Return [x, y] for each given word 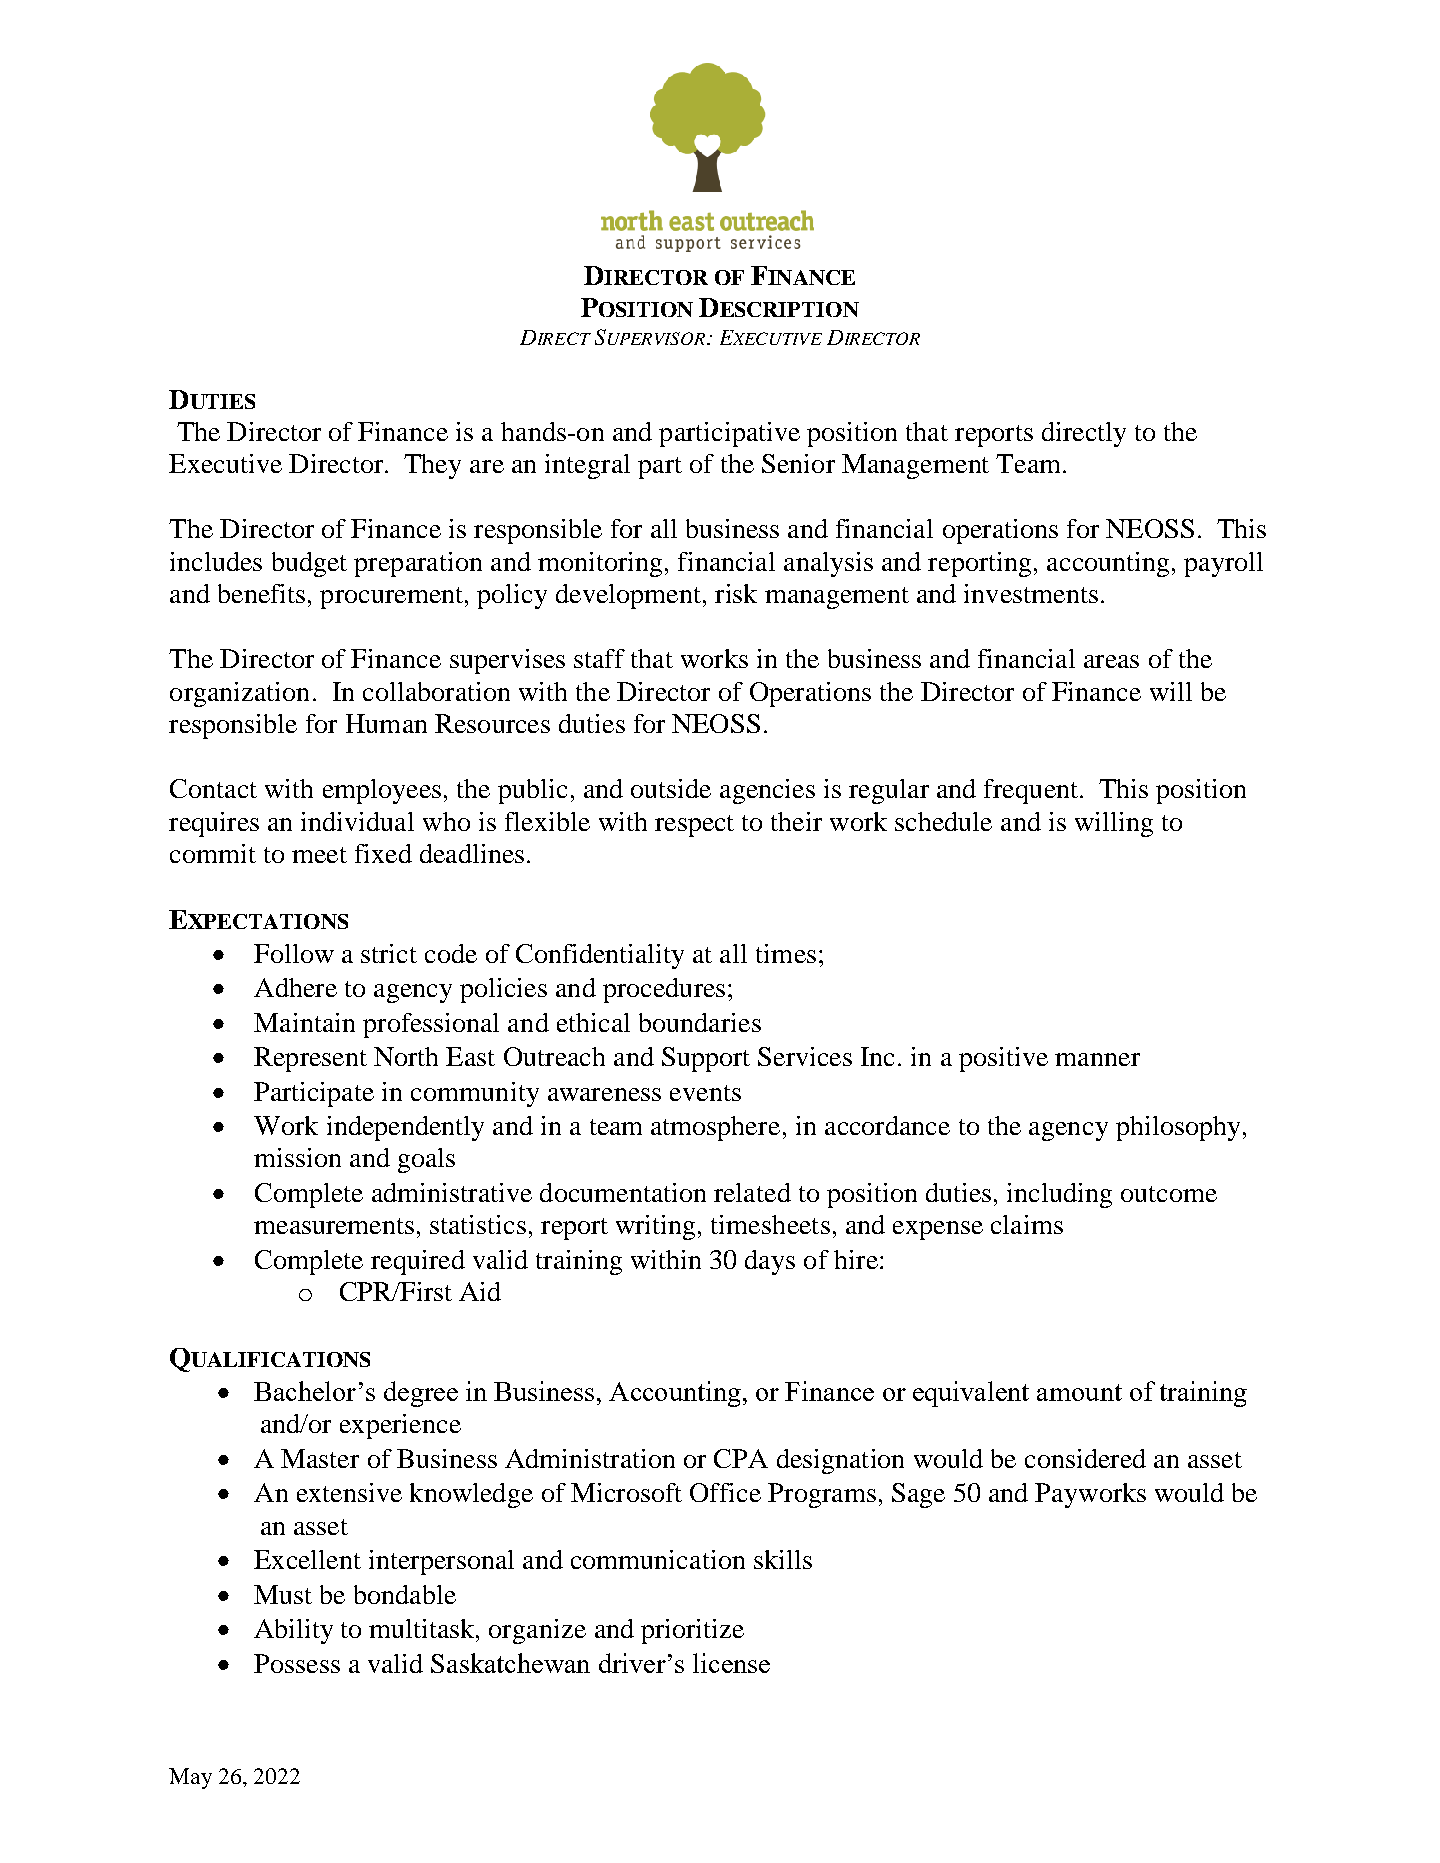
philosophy [1178, 1128]
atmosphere [715, 1128]
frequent [1031, 791]
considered [1085, 1458]
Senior [798, 463]
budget [309, 564]
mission [297, 1157]
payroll [1223, 564]
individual [357, 821]
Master [320, 1458]
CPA [741, 1458]
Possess [297, 1663]
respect [694, 826]
